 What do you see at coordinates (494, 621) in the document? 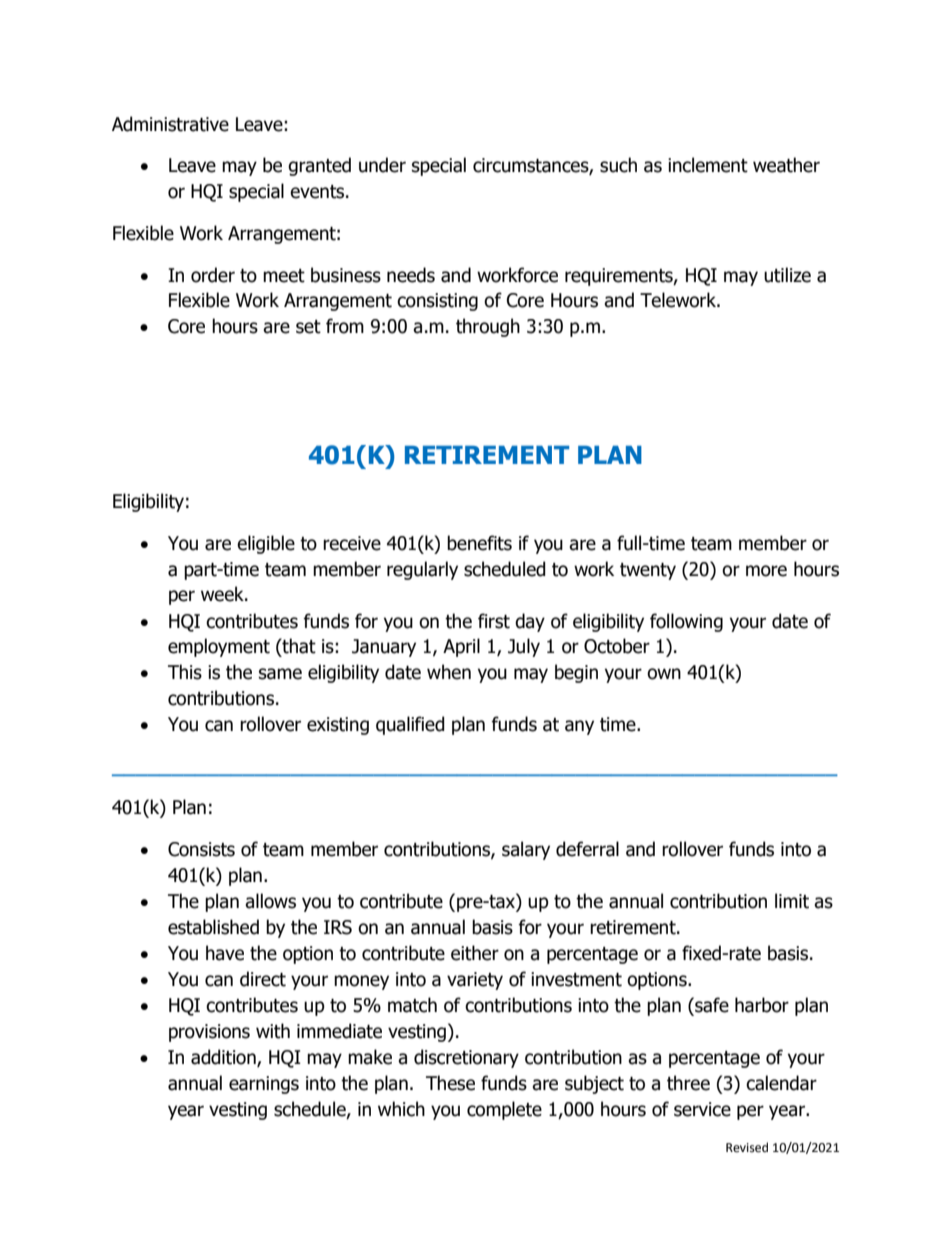
I see `first` at bounding box center [494, 621].
